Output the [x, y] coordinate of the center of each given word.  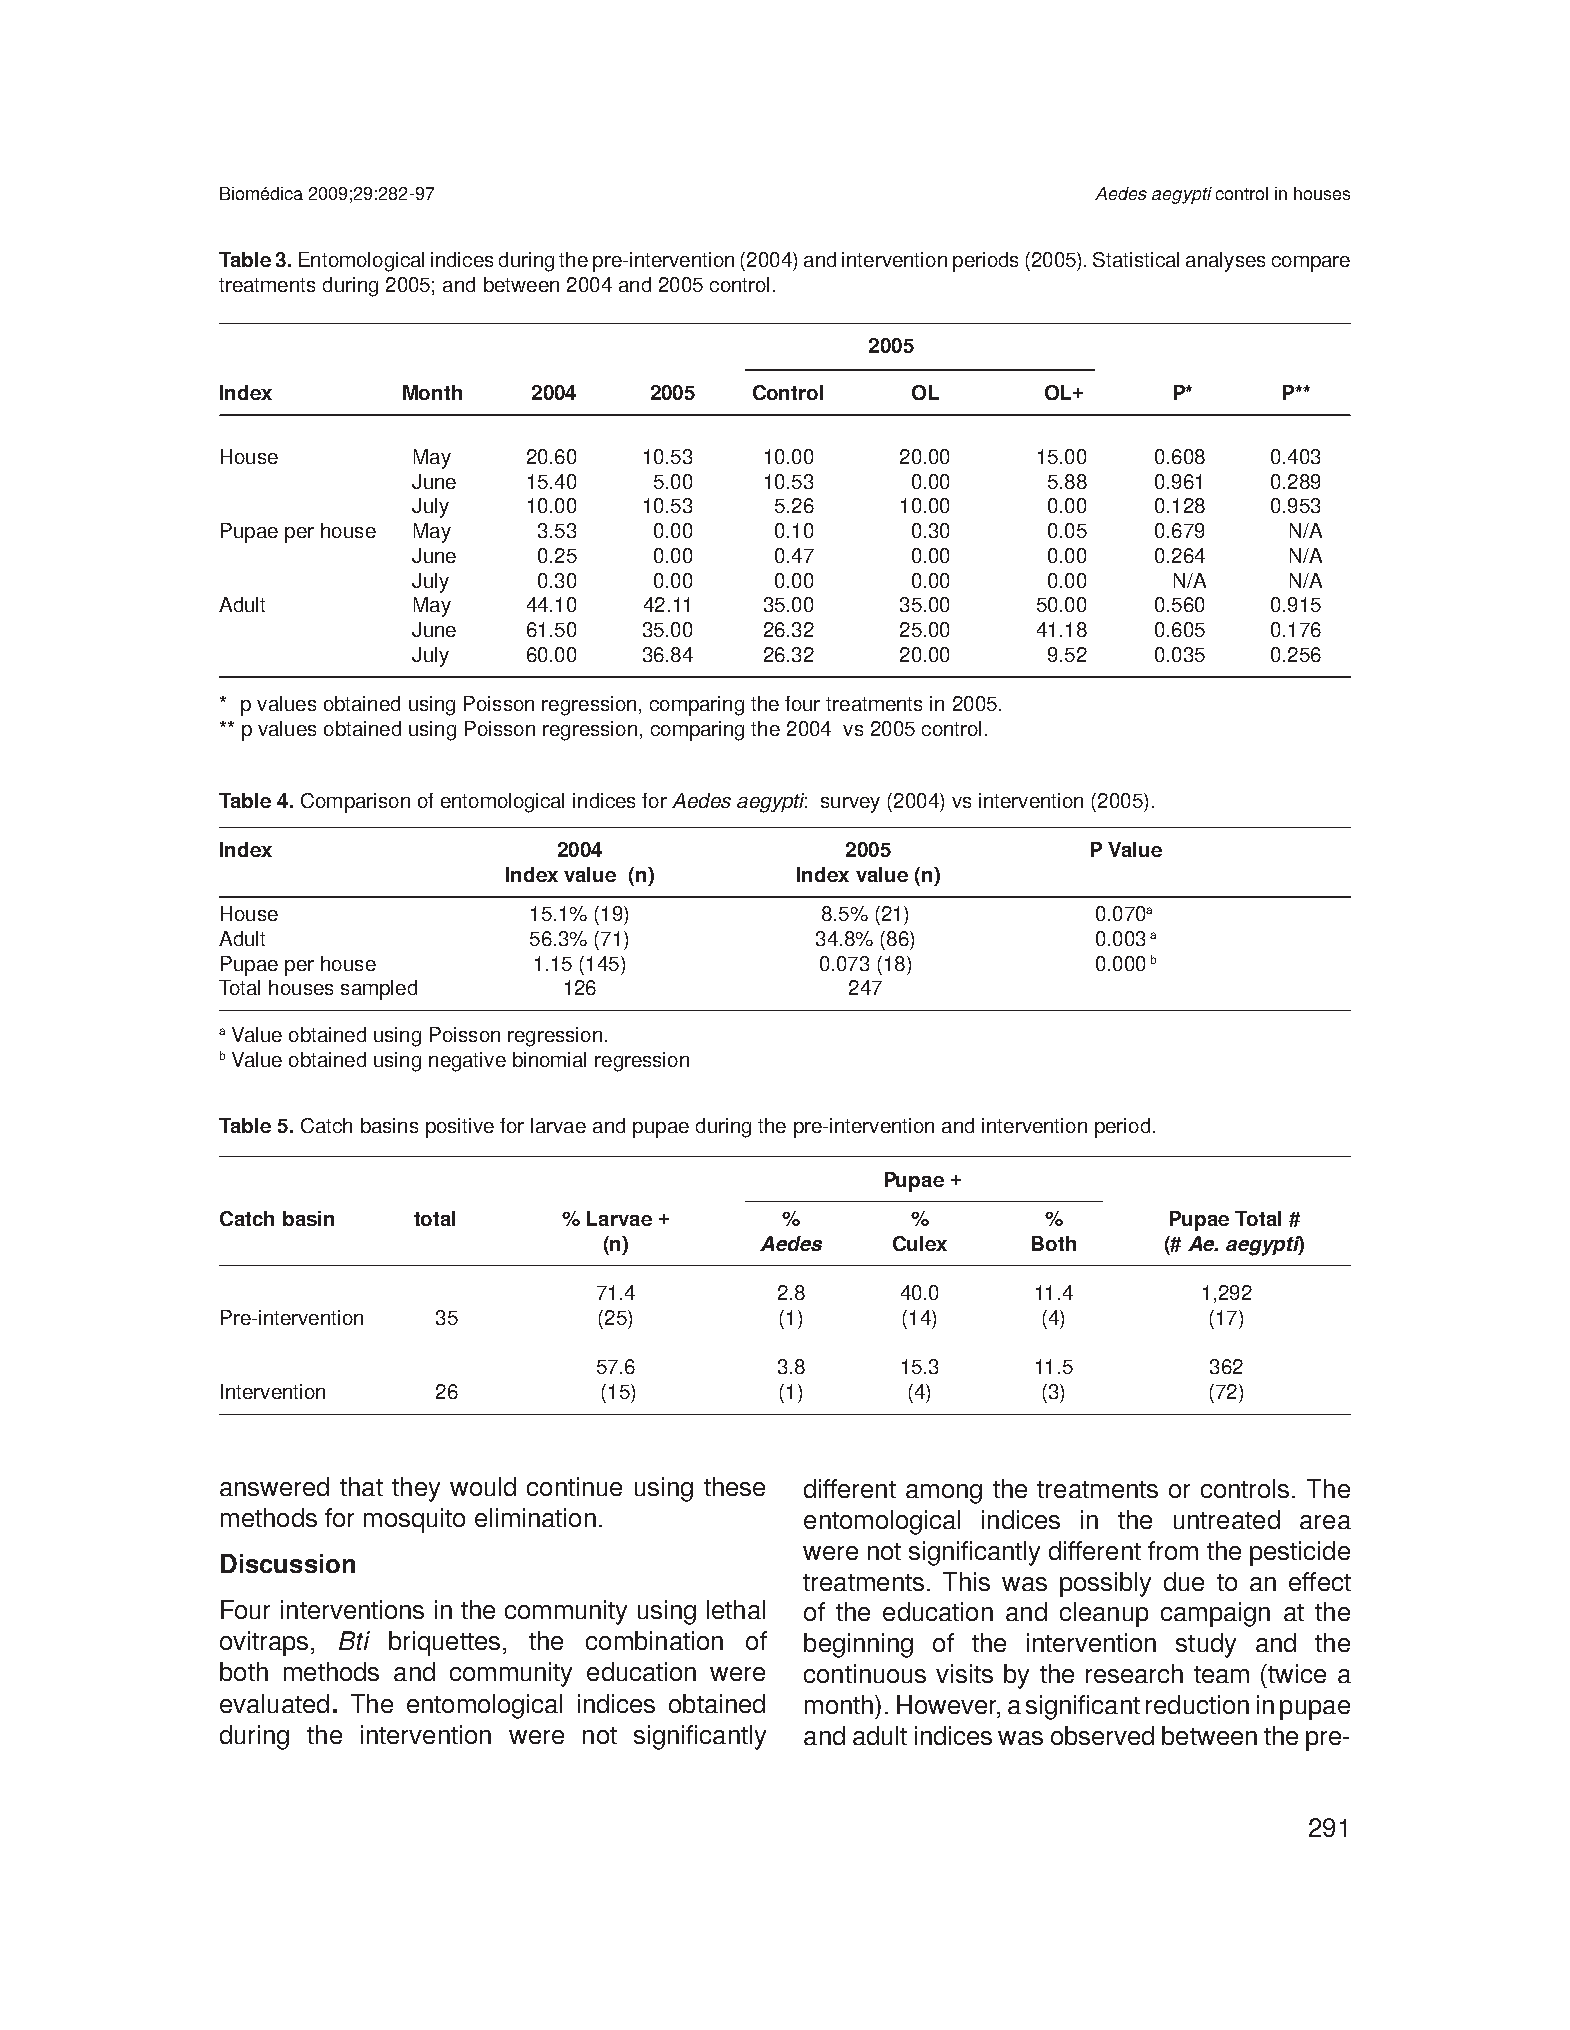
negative [467, 1062]
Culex [920, 1243]
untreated [1227, 1519]
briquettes [444, 1643]
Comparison [355, 803]
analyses [1225, 262]
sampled [379, 990]
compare [1311, 264]
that [361, 1486]
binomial [549, 1059]
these [734, 1486]
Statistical [1136, 259]
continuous [865, 1673]
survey [850, 805]
